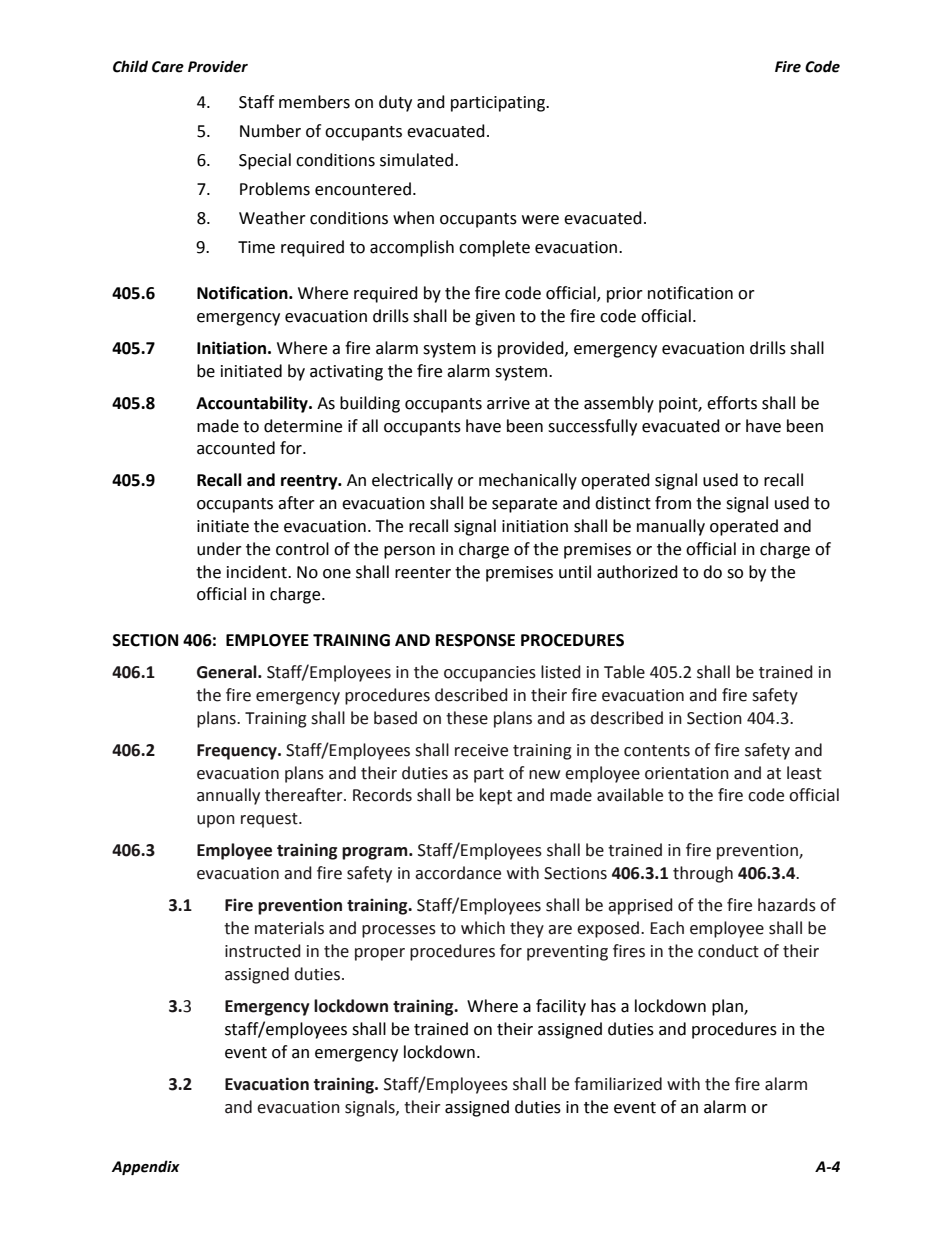 The width and height of the image is (952, 1233). Describe the element at coordinates (540, 220) in the image. I see `were` at that location.
